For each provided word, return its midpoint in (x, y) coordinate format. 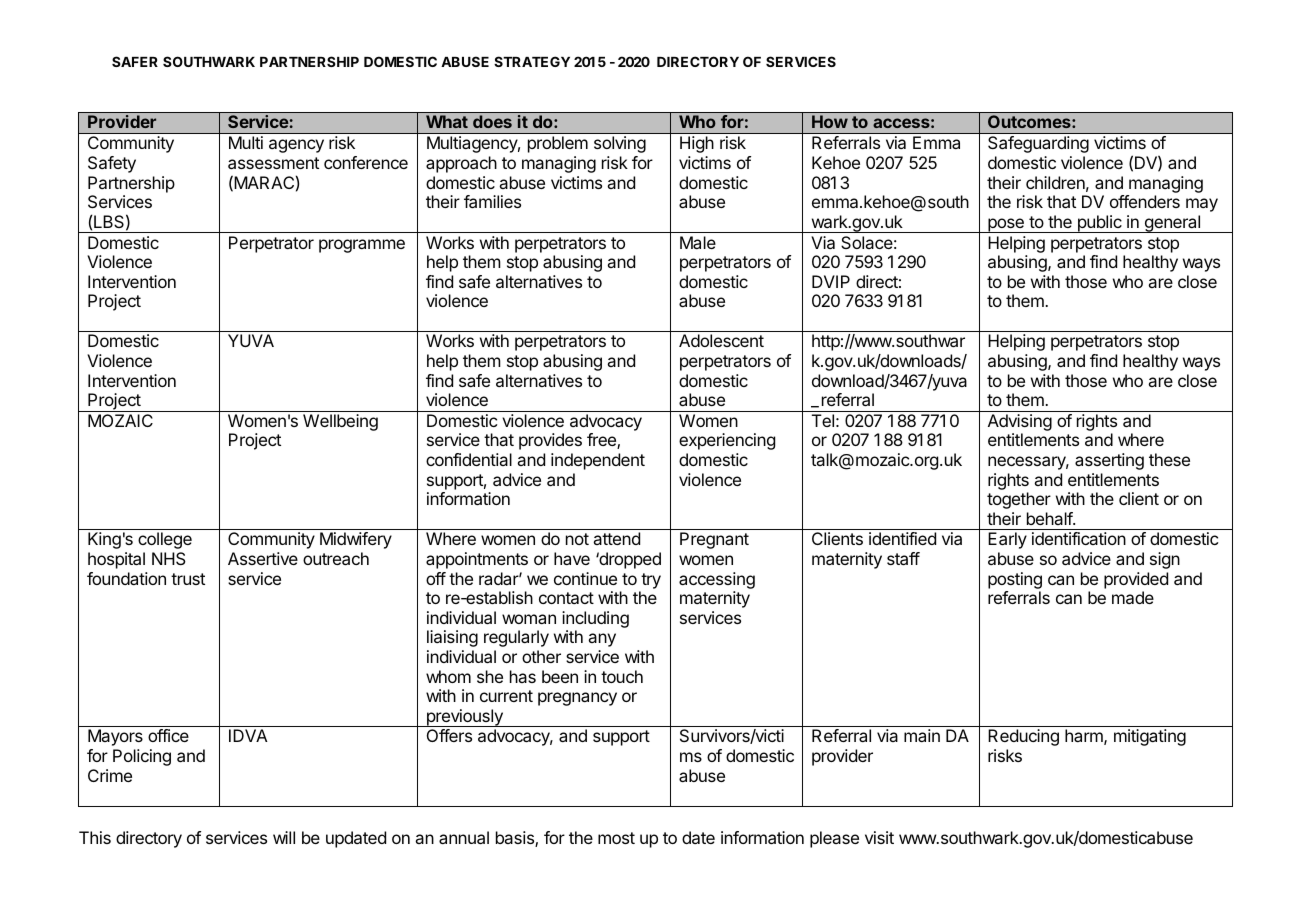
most (616, 838)
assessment (273, 163)
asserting (1109, 461)
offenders (1145, 201)
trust (188, 579)
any (602, 640)
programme (362, 246)
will (284, 837)
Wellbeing (340, 422)
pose (1006, 225)
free (602, 441)
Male (698, 242)
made (1133, 597)
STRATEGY (532, 61)
